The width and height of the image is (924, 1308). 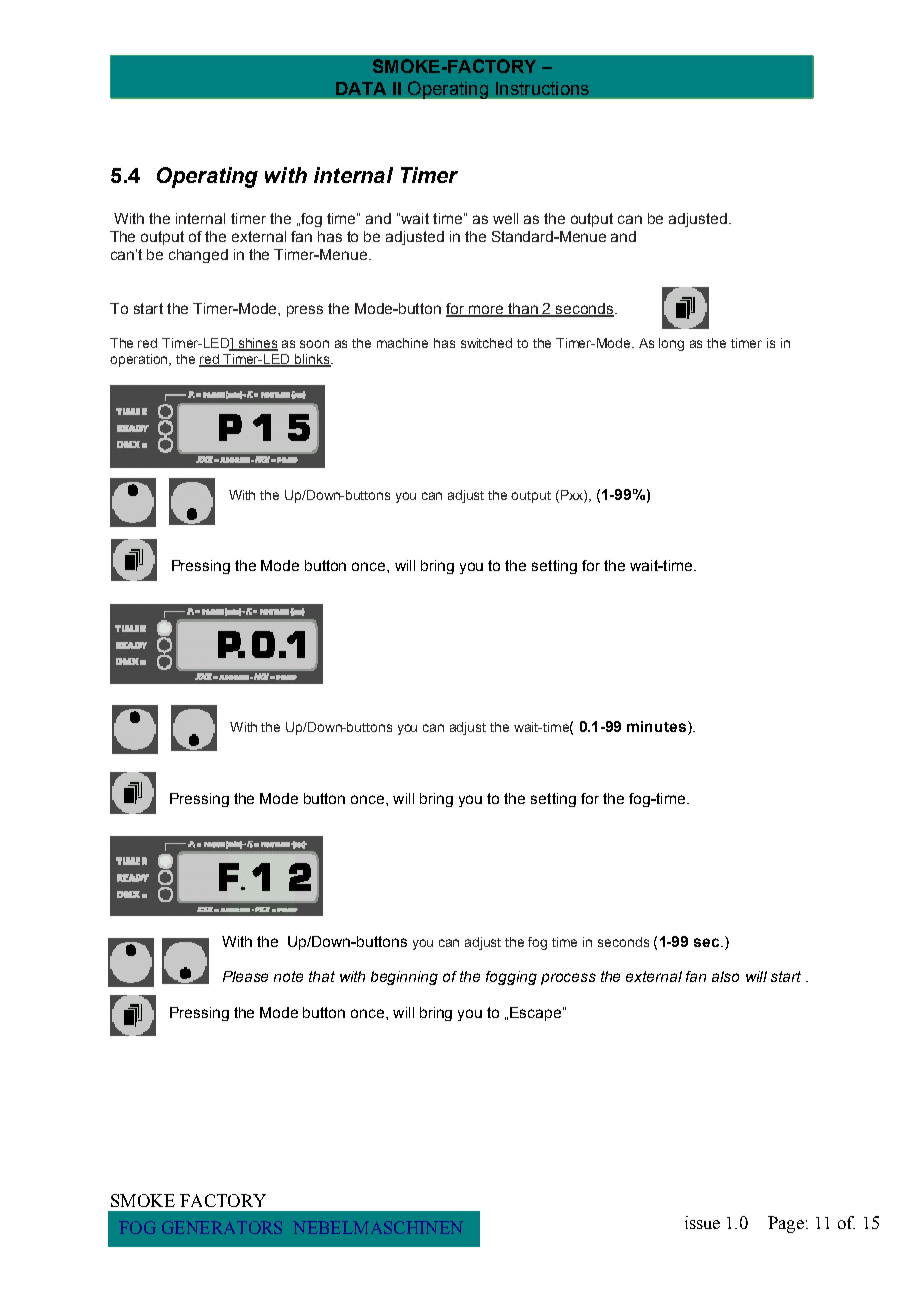 What do you see at coordinates (361, 88) in the image?
I see `DATA` at bounding box center [361, 88].
